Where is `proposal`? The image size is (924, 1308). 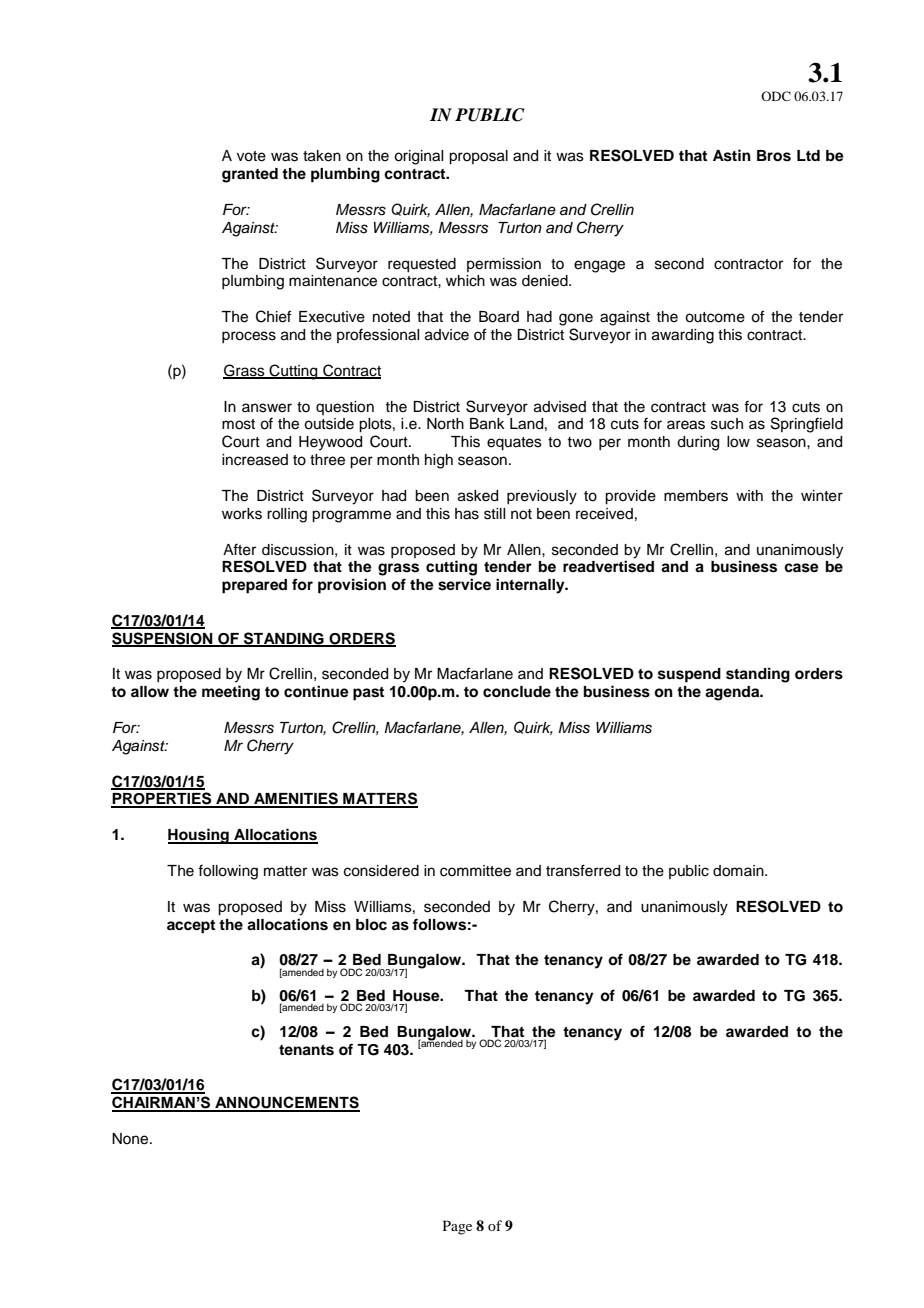 proposal is located at coordinates (478, 157).
